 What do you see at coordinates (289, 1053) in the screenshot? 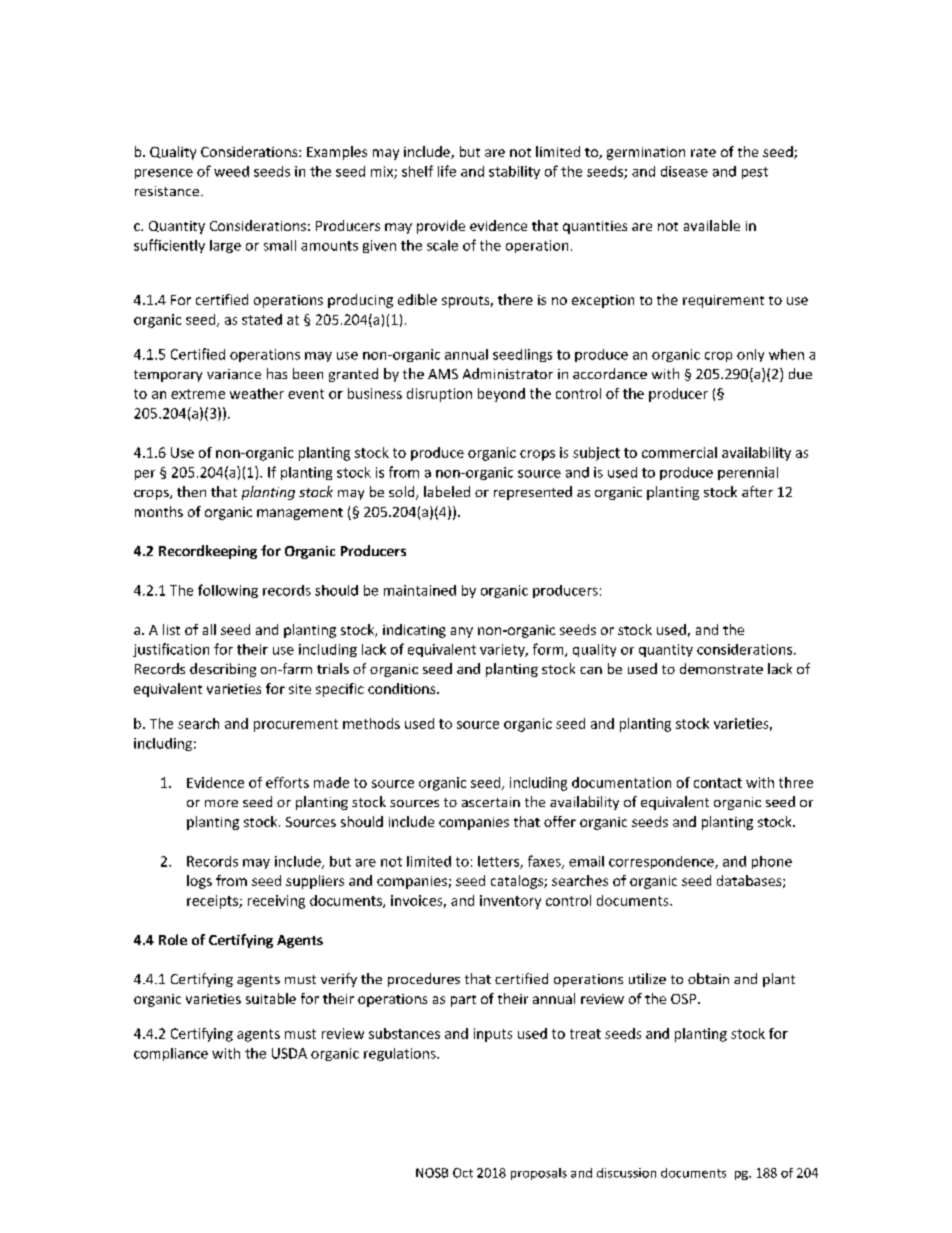
I see `USDA` at bounding box center [289, 1053].
